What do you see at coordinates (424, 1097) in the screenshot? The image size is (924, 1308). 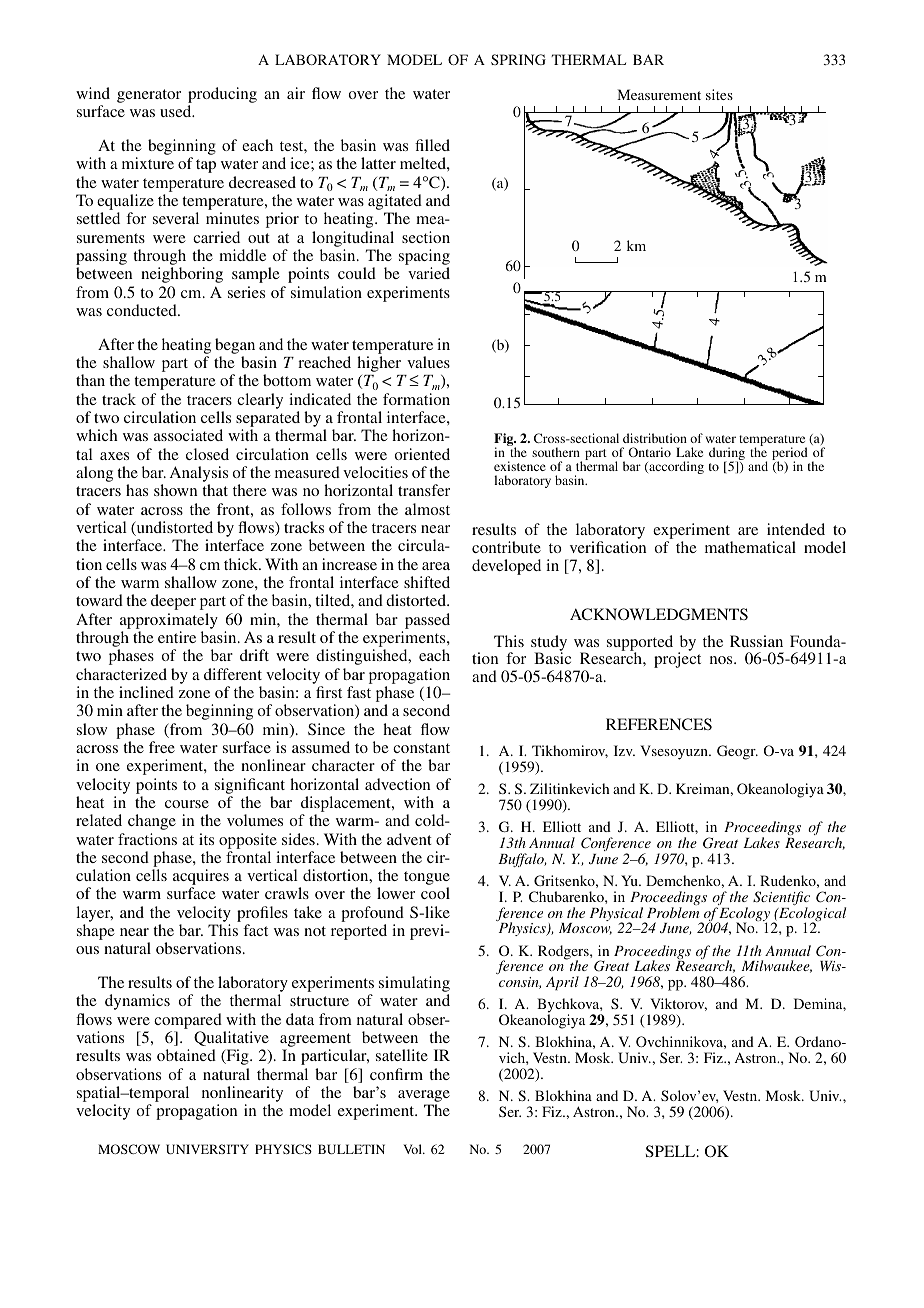 I see `average` at bounding box center [424, 1097].
